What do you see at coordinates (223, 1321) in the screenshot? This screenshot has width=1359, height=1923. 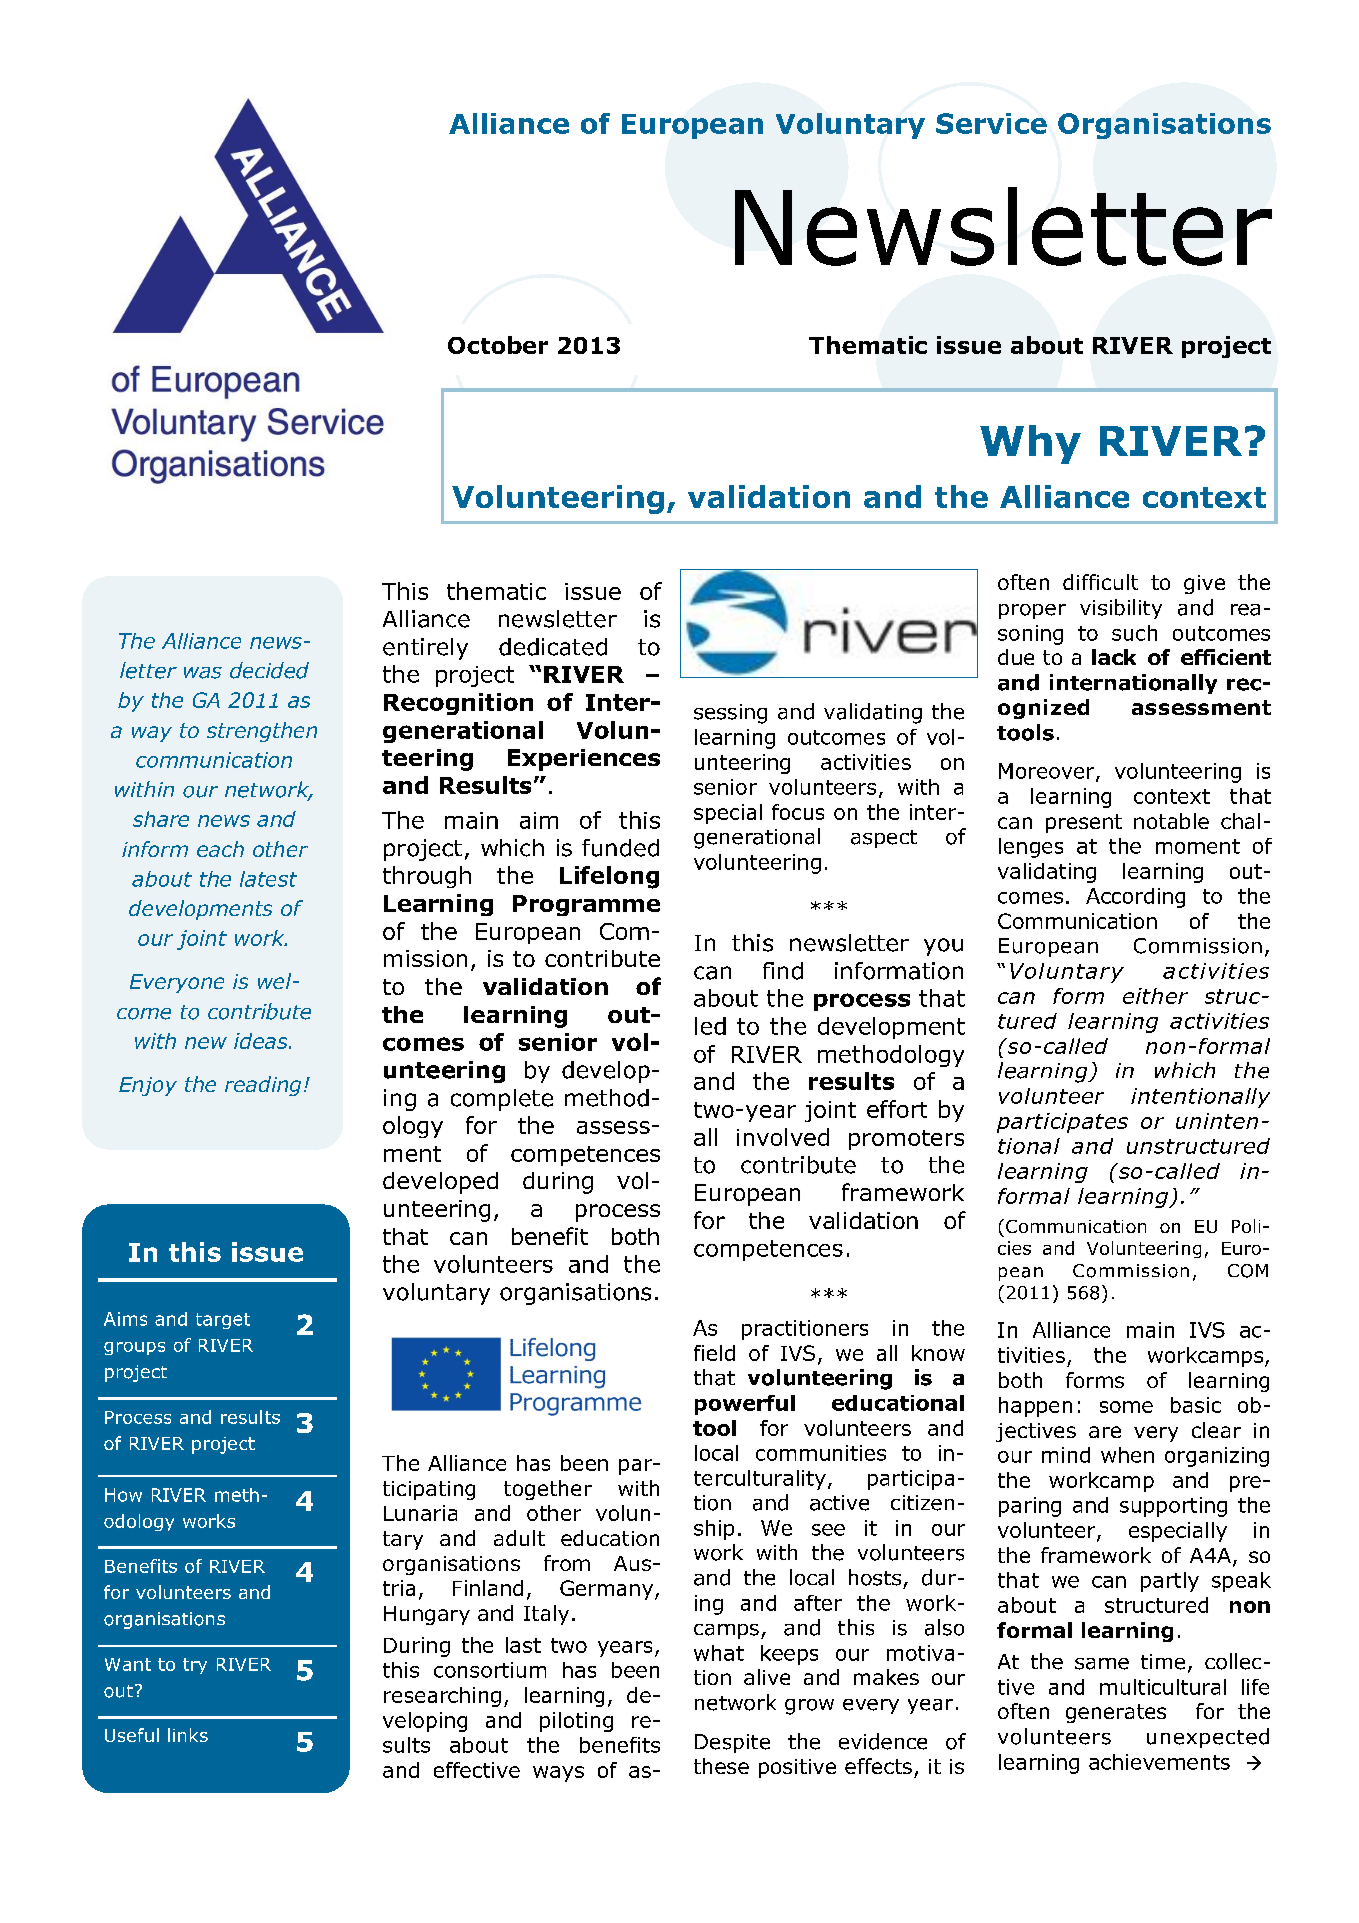 I see `target` at bounding box center [223, 1321].
